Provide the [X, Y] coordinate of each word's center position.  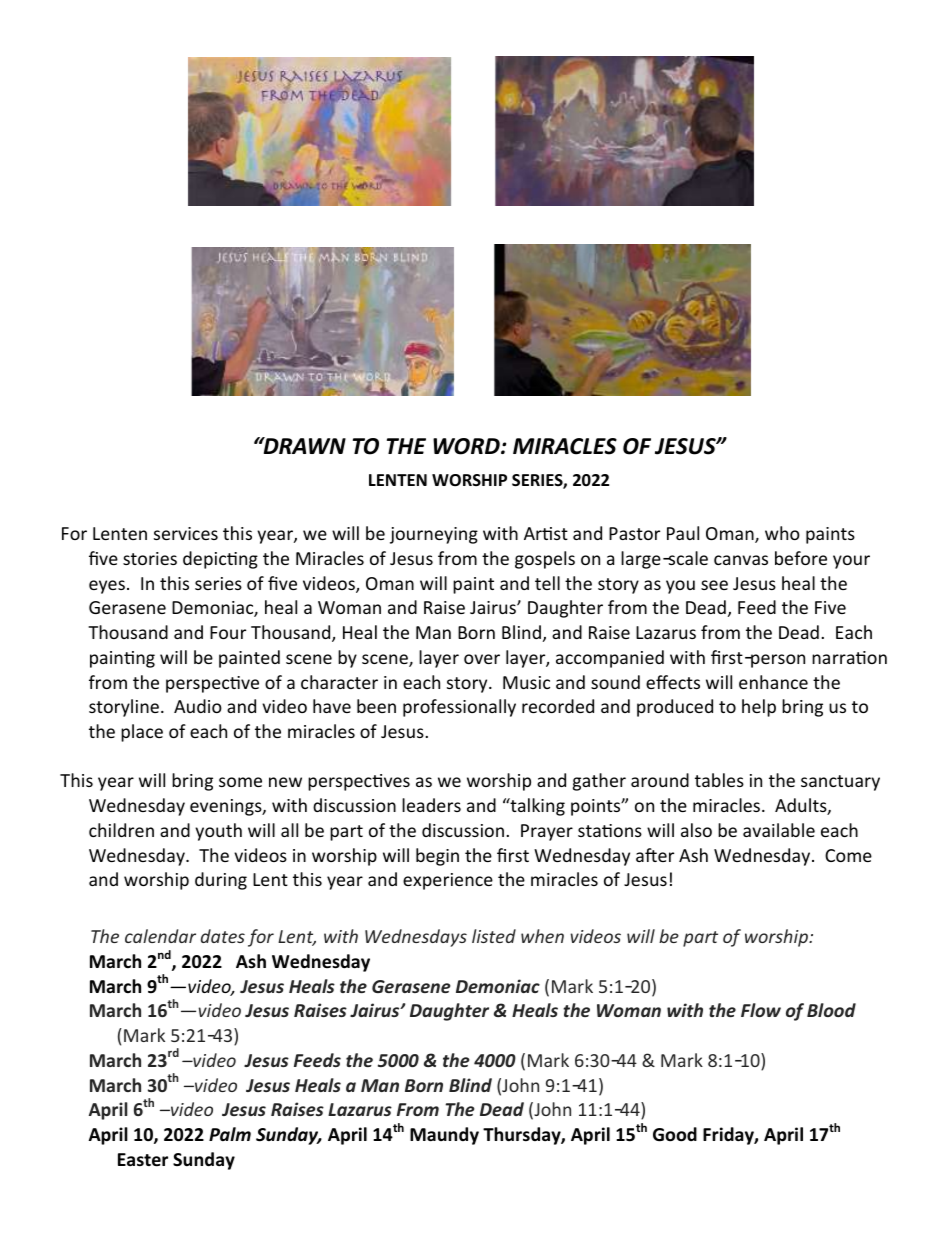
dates [223, 936]
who [782, 533]
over [482, 659]
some [240, 782]
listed [494, 936]
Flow [761, 1010]
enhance [773, 682]
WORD [467, 446]
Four [228, 632]
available [779, 830]
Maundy [444, 1136]
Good [675, 1134]
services [186, 533]
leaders [431, 805]
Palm [230, 1134]
